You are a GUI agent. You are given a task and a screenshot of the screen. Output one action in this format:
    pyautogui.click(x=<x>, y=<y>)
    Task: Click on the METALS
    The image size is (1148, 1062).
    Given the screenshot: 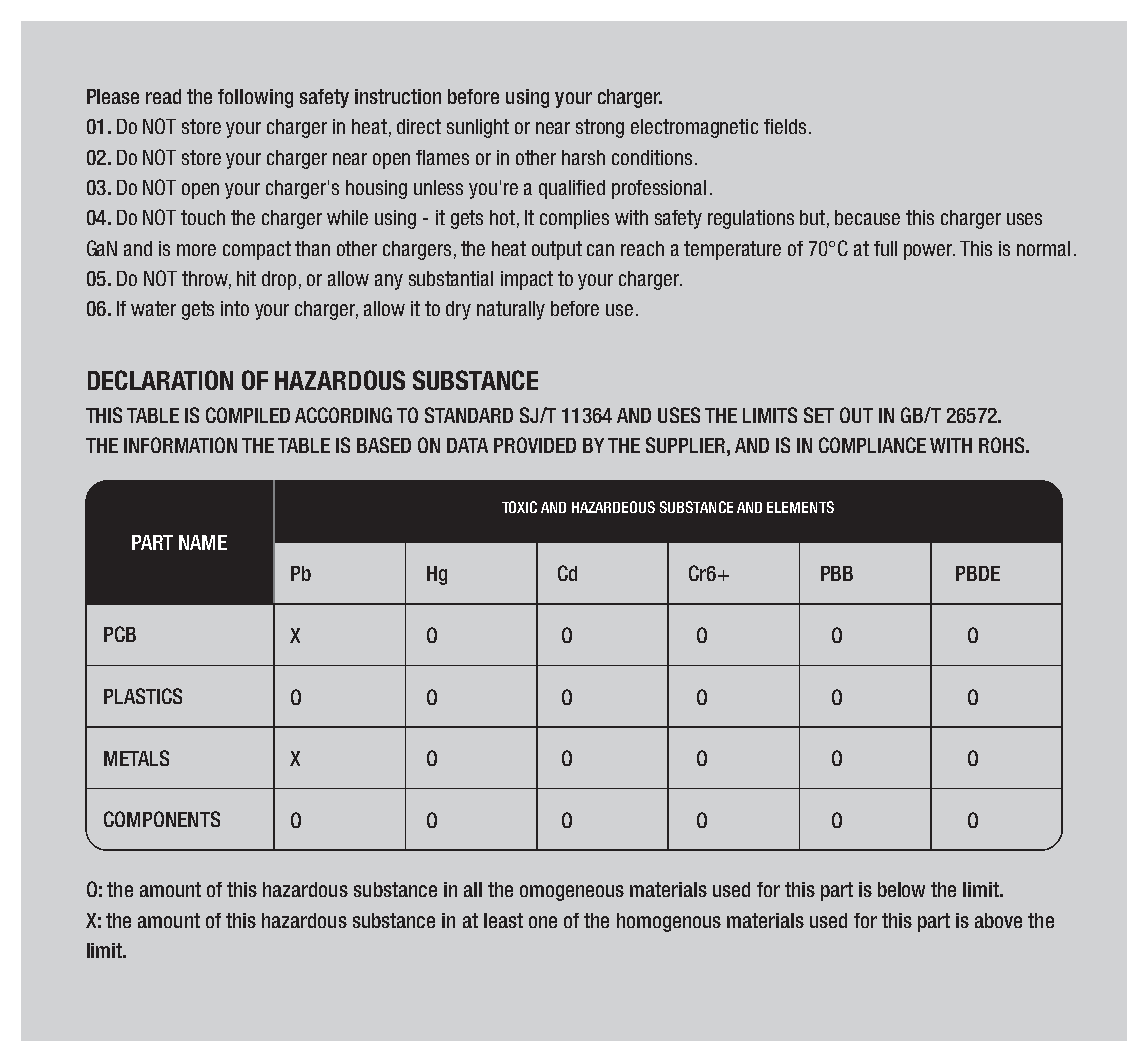 What is the action you would take?
    pyautogui.click(x=136, y=758)
